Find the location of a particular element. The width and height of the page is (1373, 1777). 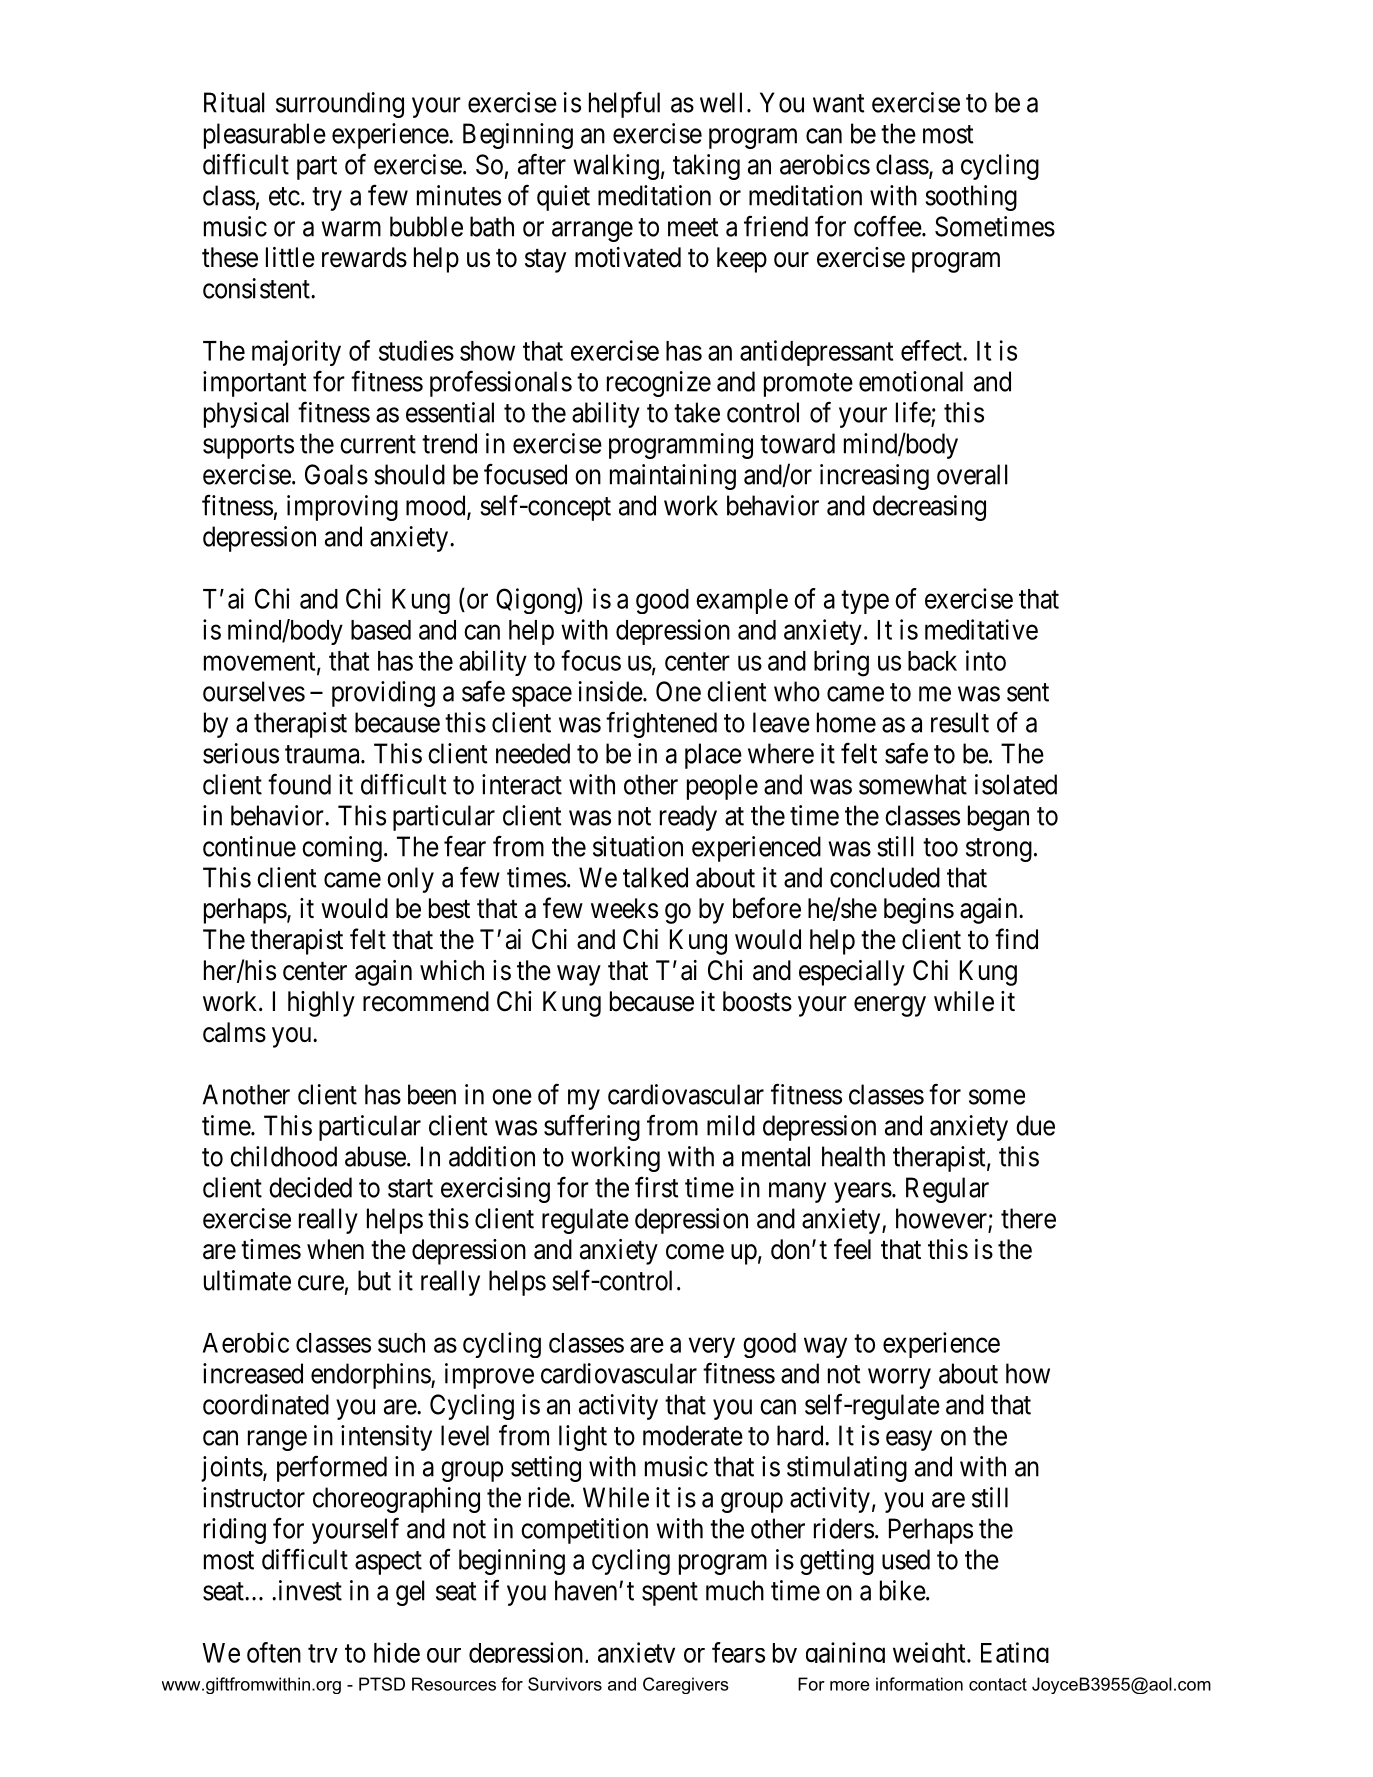

maintaining is located at coordinates (673, 477).
